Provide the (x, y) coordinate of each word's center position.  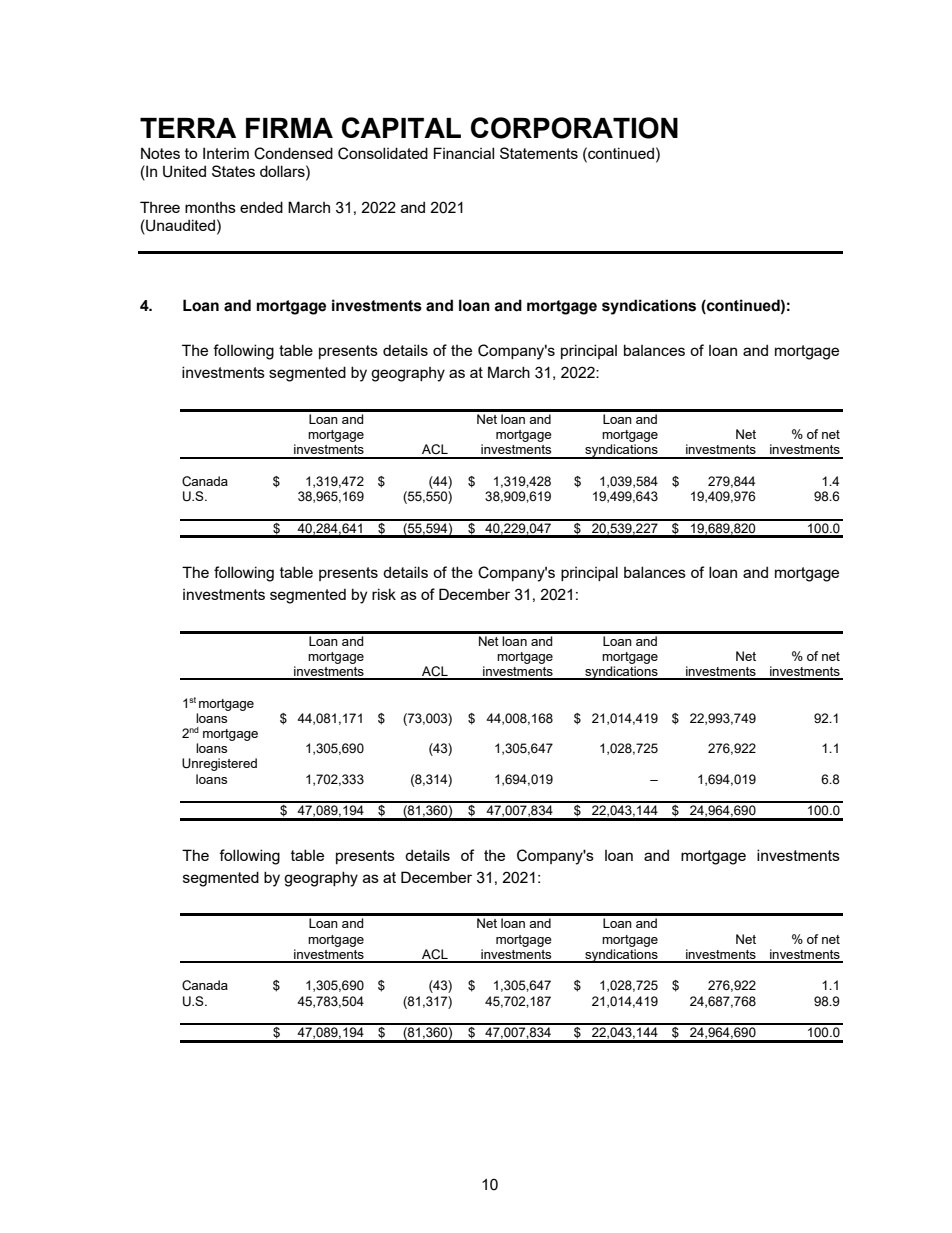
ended (261, 207)
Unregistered (219, 764)
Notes (160, 153)
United (184, 171)
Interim (226, 153)
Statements (539, 153)
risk (384, 594)
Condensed (293, 153)
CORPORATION (574, 128)
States (233, 171)
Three (160, 207)
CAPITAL (401, 127)
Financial (464, 153)
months (210, 207)
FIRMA (289, 128)
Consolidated (383, 153)
